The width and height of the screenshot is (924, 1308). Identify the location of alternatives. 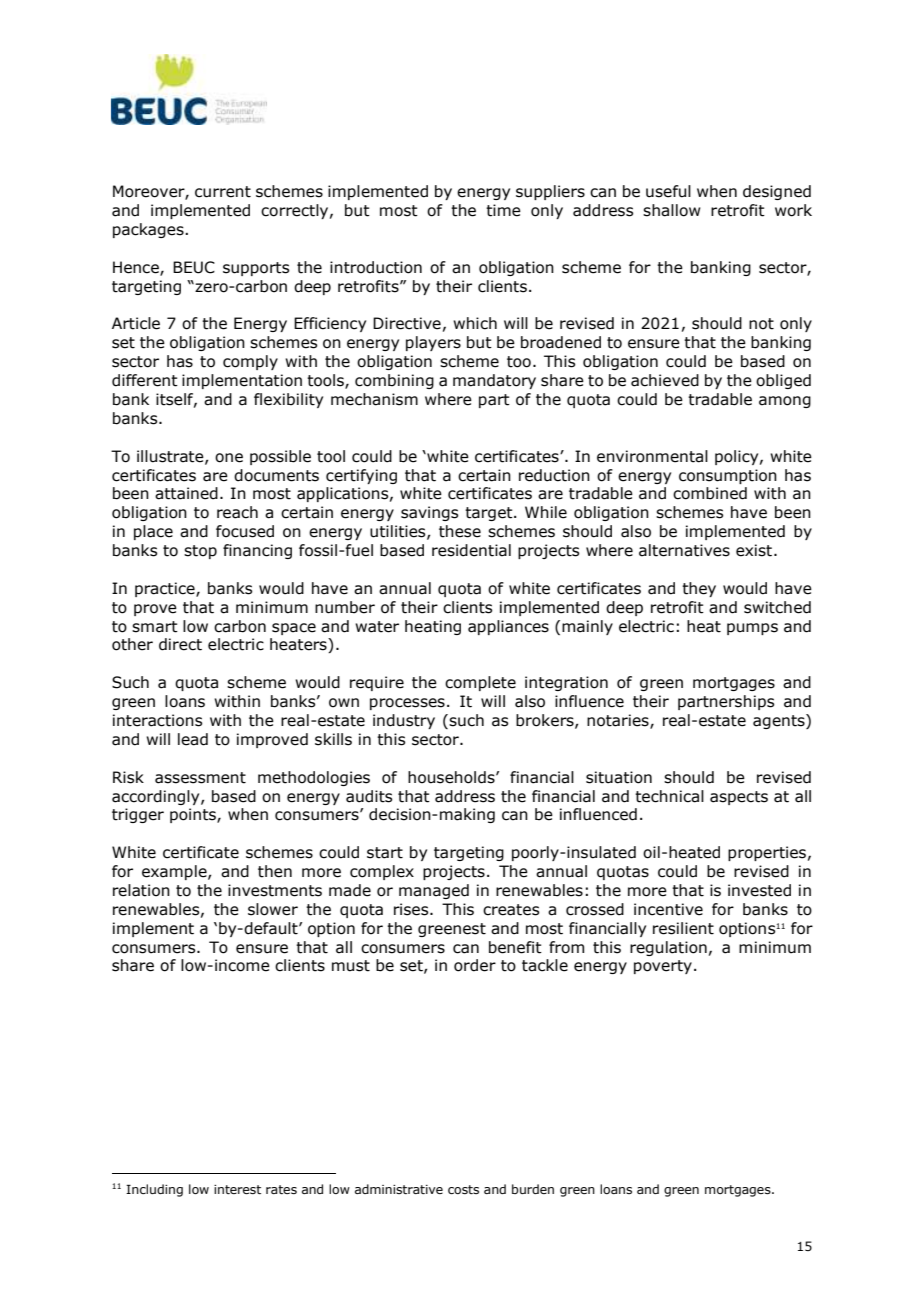
(684, 550).
